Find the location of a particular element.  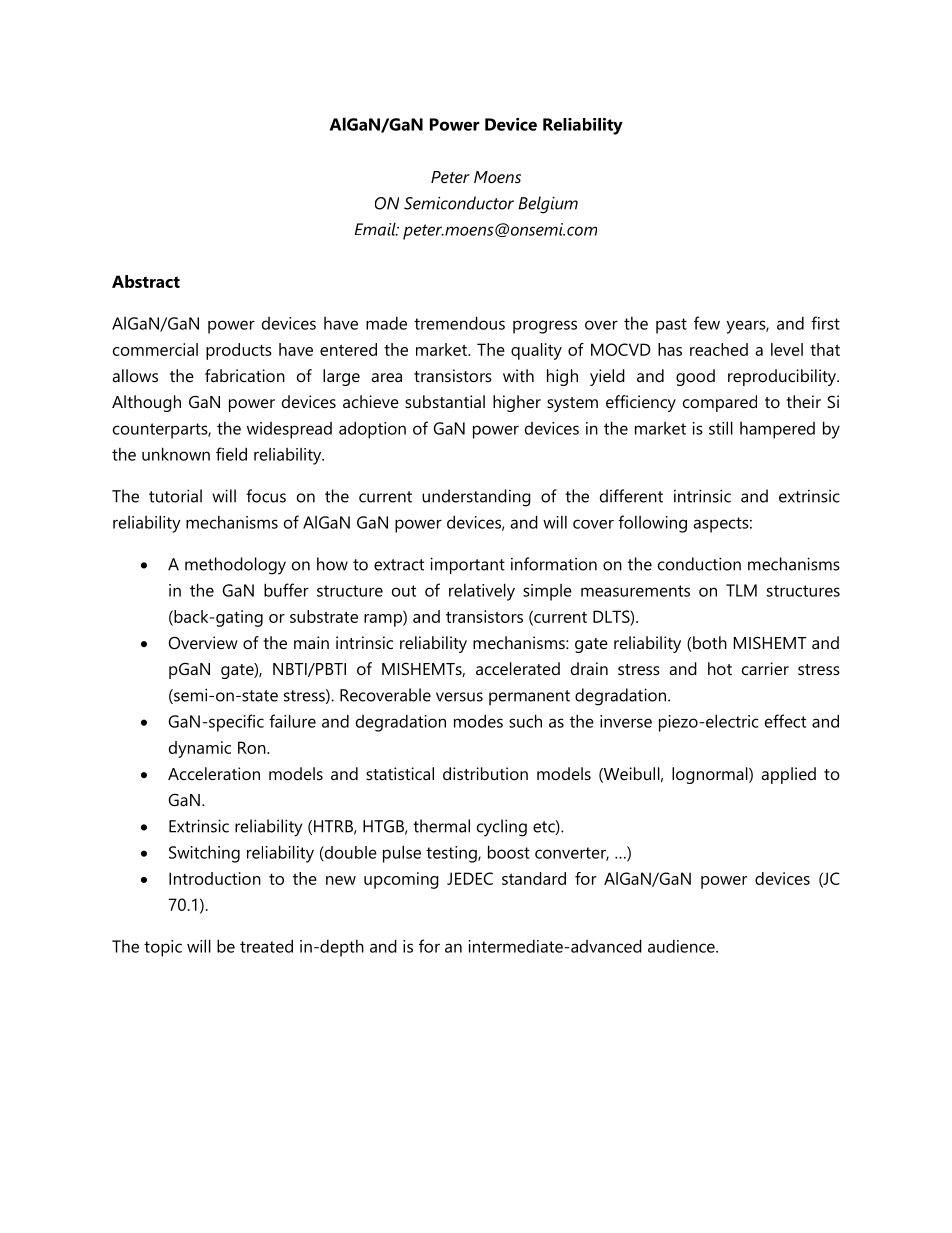

still is located at coordinates (721, 428).
